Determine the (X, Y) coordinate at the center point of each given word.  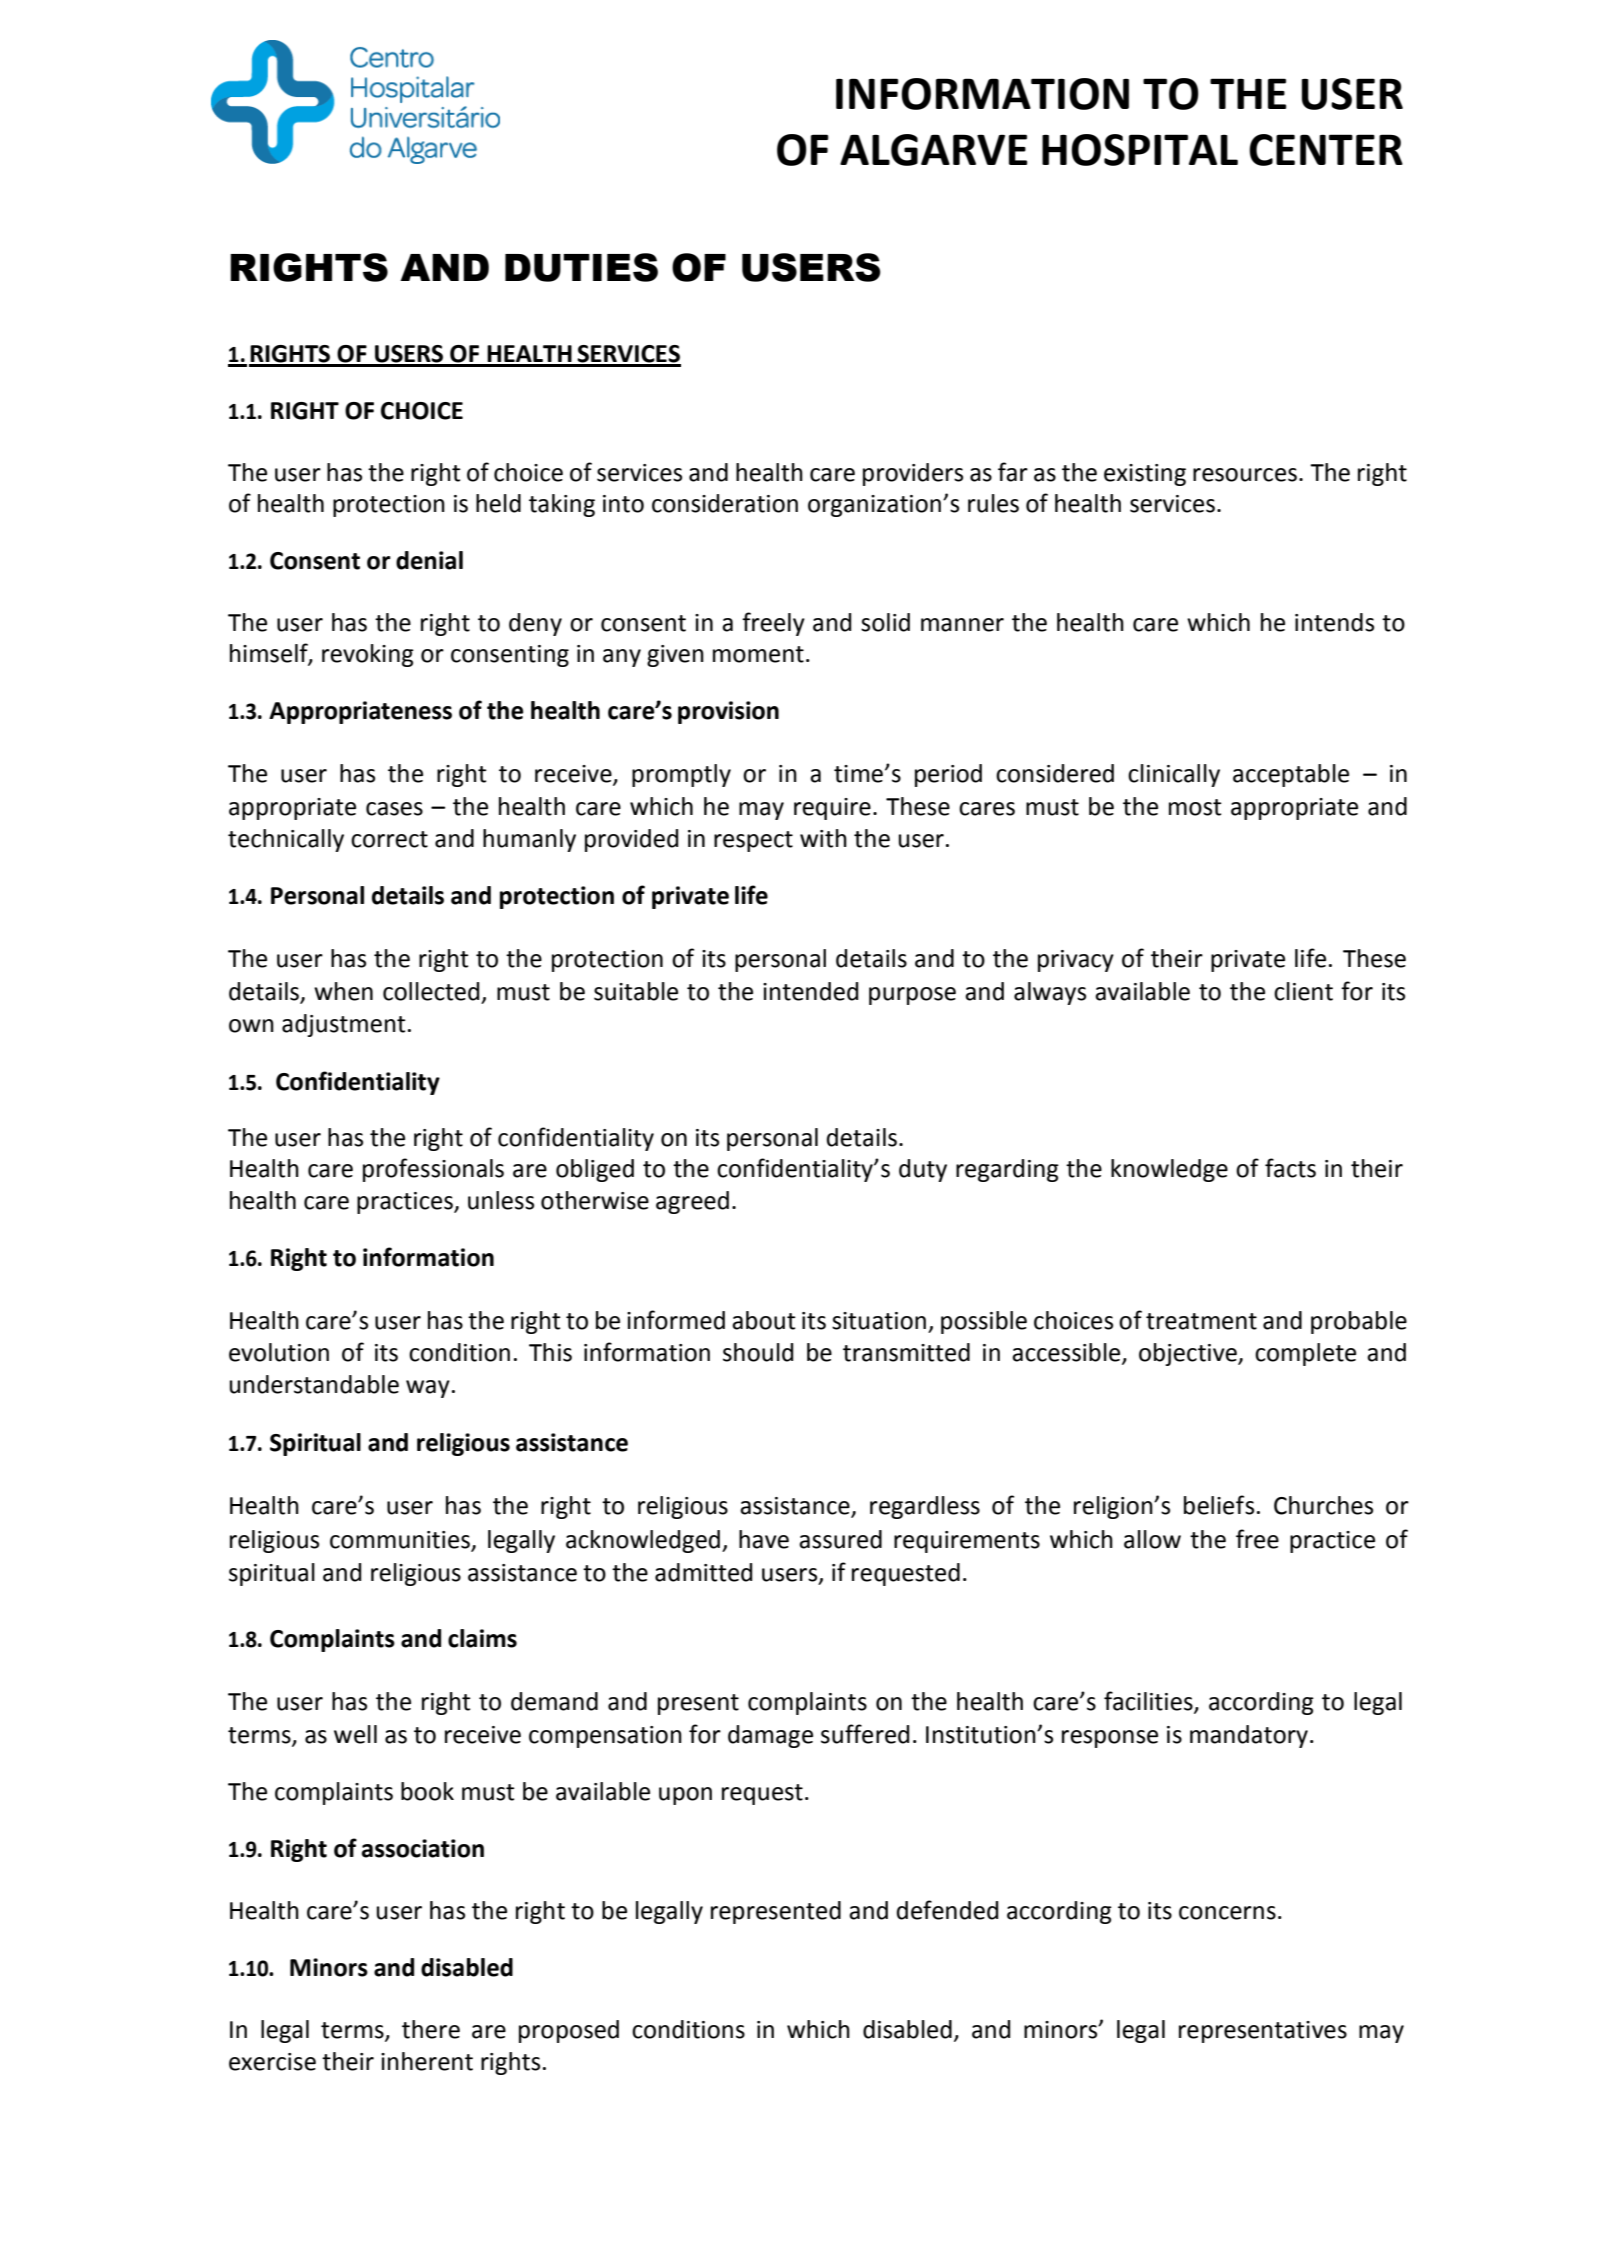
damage (770, 1736)
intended (810, 991)
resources (1245, 475)
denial (429, 560)
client (1303, 991)
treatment (1201, 1321)
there (431, 2029)
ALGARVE (934, 150)
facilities (1149, 1702)
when (343, 991)
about (764, 1320)
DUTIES (581, 267)
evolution (279, 1352)
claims (482, 1638)
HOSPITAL (1140, 150)
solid (885, 622)
